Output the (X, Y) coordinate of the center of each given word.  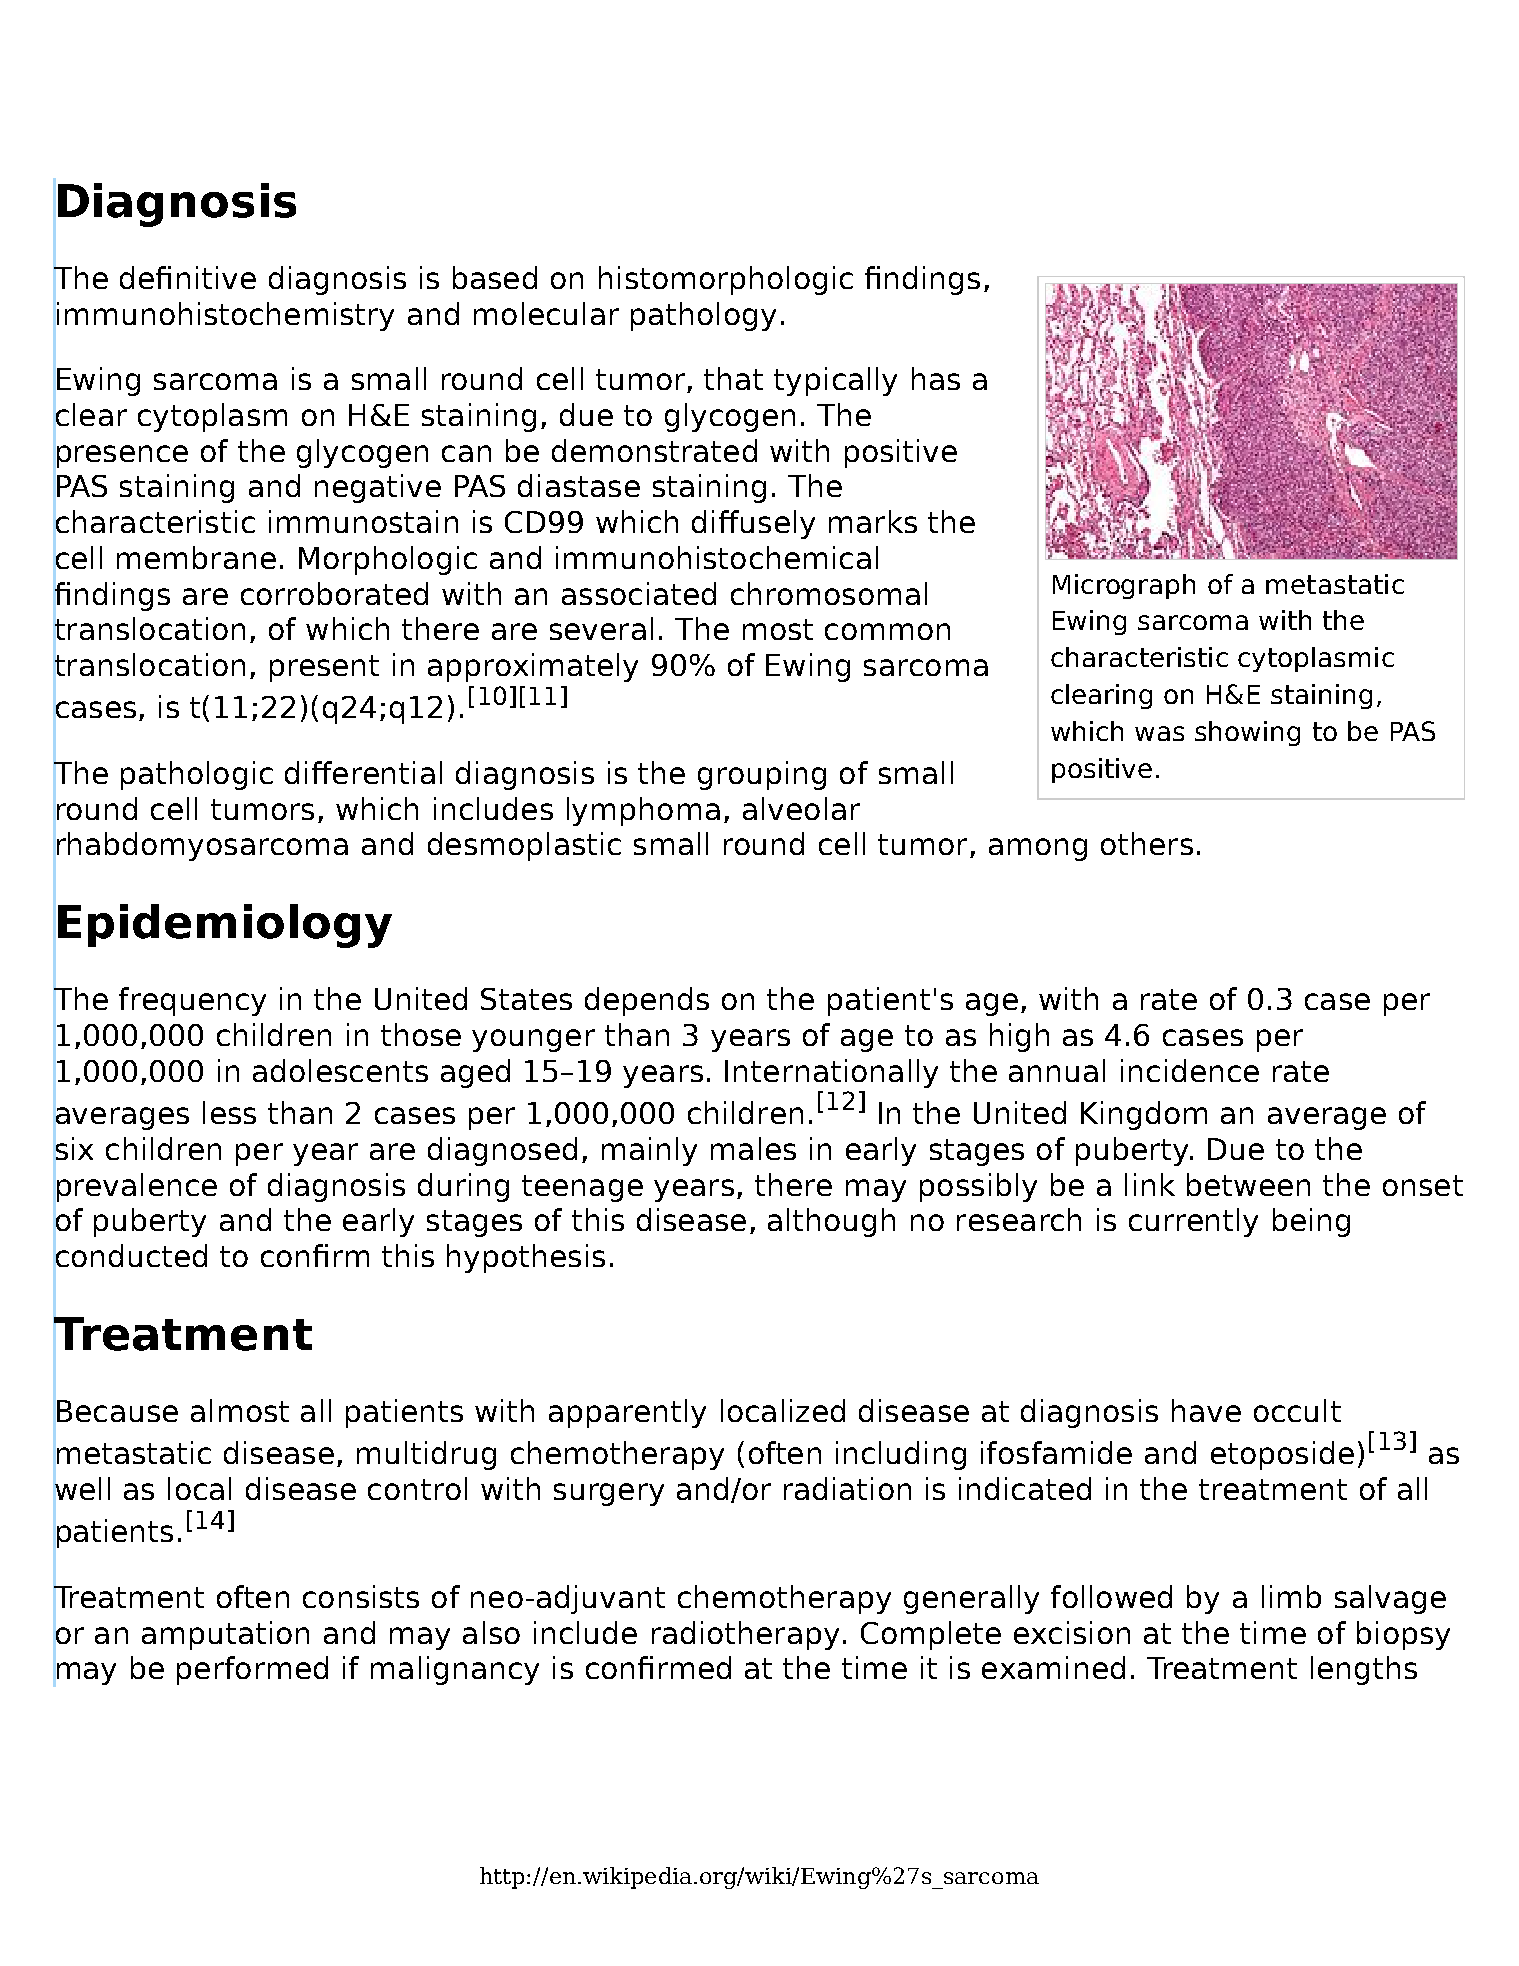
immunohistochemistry (225, 316)
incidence (1190, 1070)
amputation (225, 1635)
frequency (192, 1001)
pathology (703, 316)
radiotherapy (745, 1635)
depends (647, 1001)
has (936, 378)
